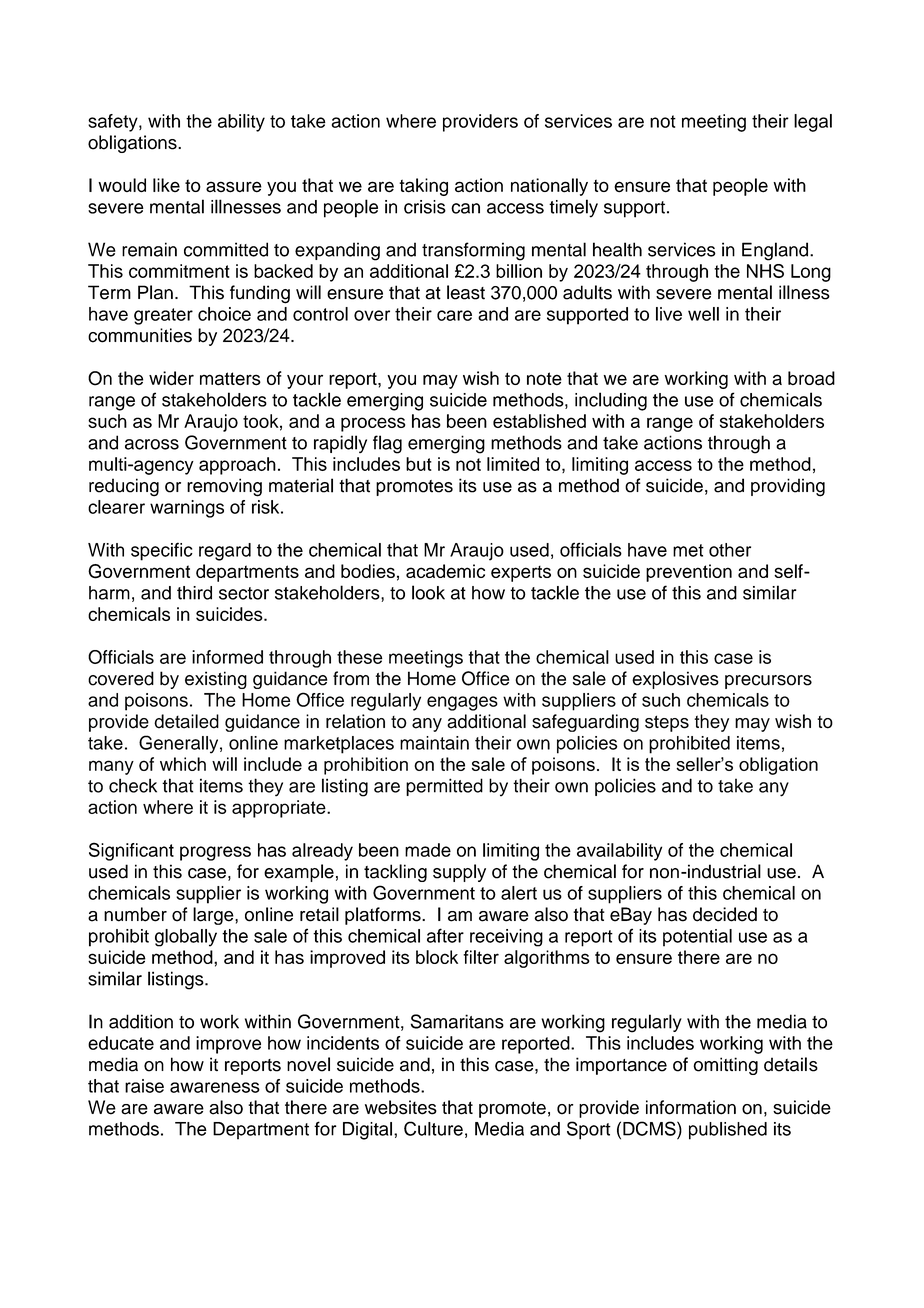 This screenshot has width=924, height=1308. Describe the element at coordinates (183, 764) in the screenshot. I see `which` at that location.
